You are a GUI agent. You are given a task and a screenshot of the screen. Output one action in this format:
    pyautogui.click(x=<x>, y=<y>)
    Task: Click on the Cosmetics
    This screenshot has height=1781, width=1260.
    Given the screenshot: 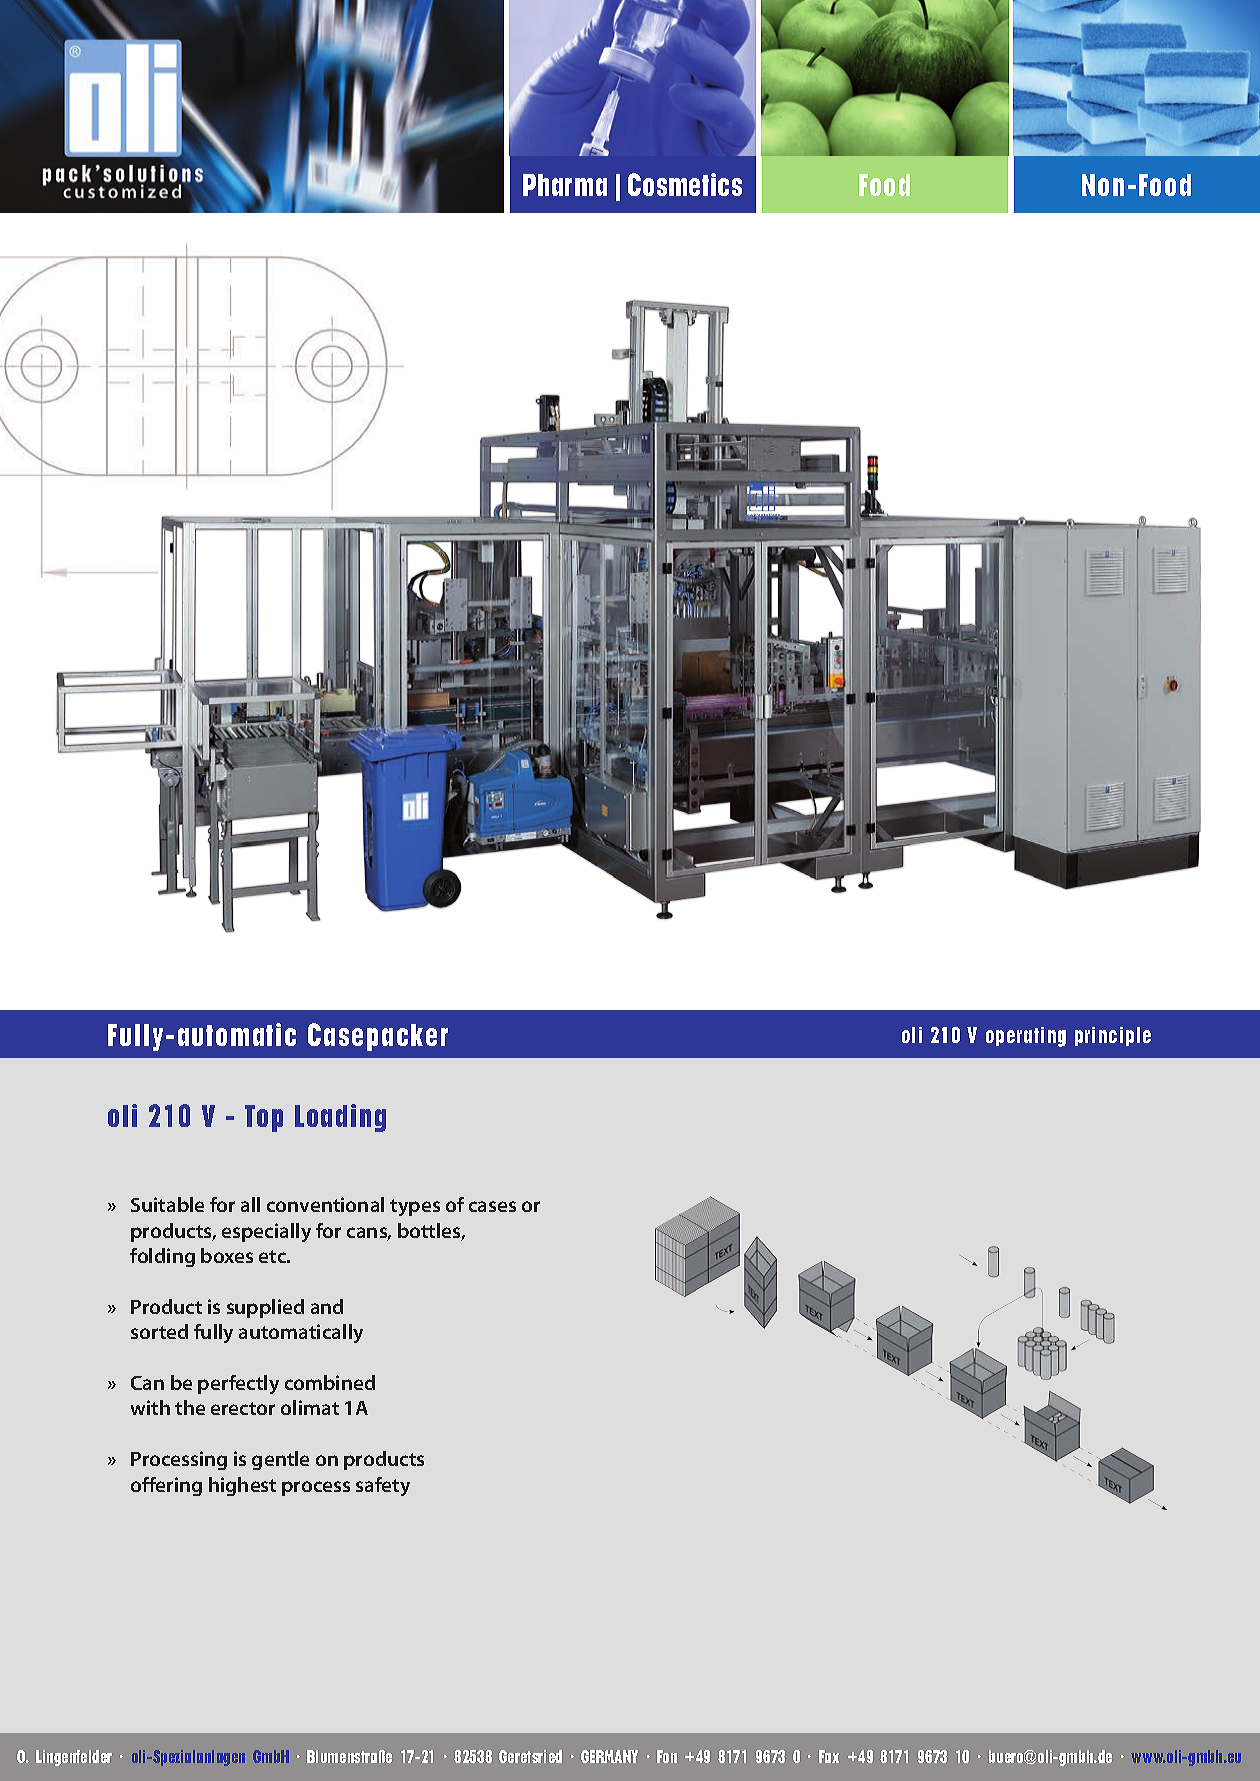 What is the action you would take?
    pyautogui.click(x=685, y=184)
